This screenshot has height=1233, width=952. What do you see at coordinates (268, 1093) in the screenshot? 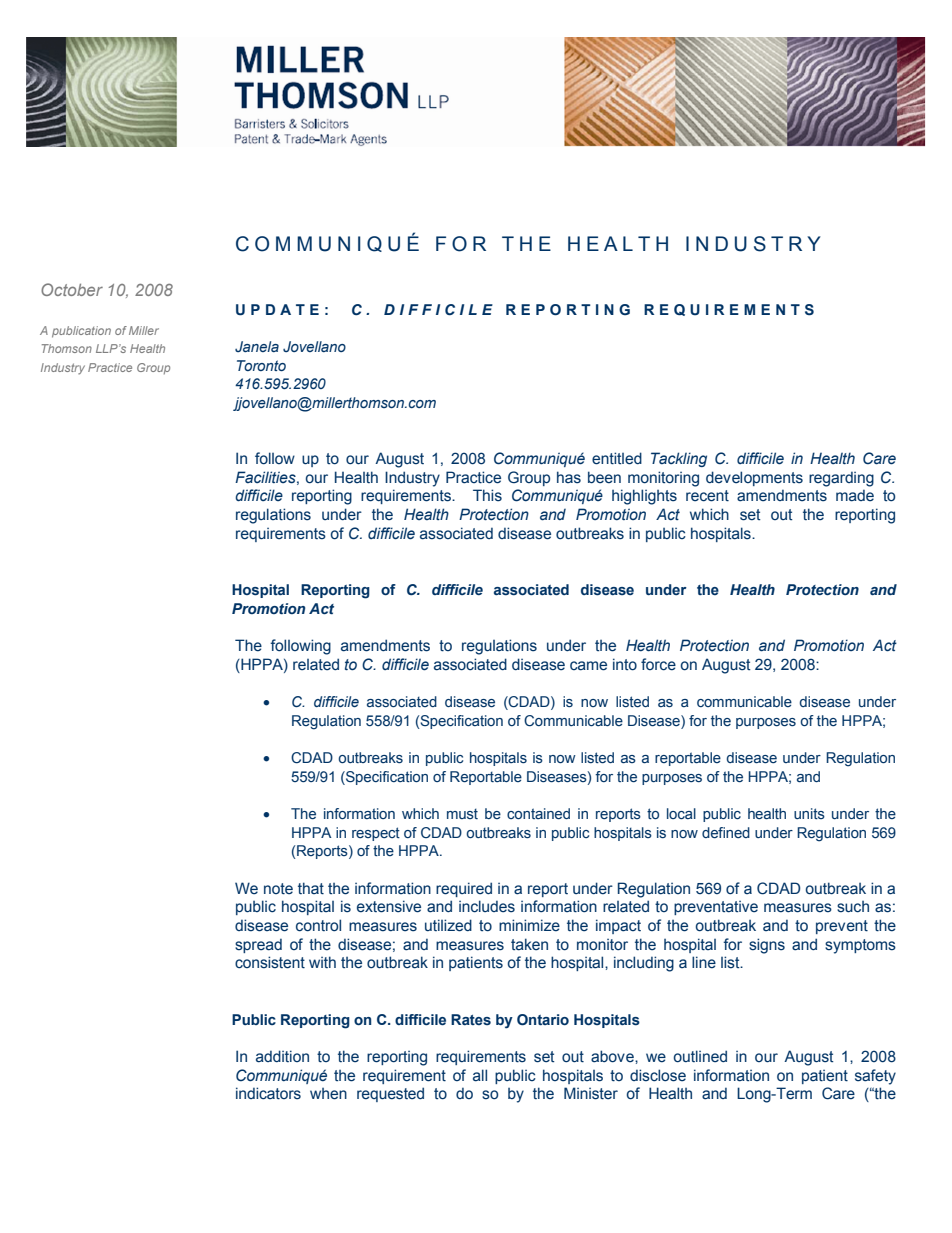
I see `indicators` at bounding box center [268, 1093].
